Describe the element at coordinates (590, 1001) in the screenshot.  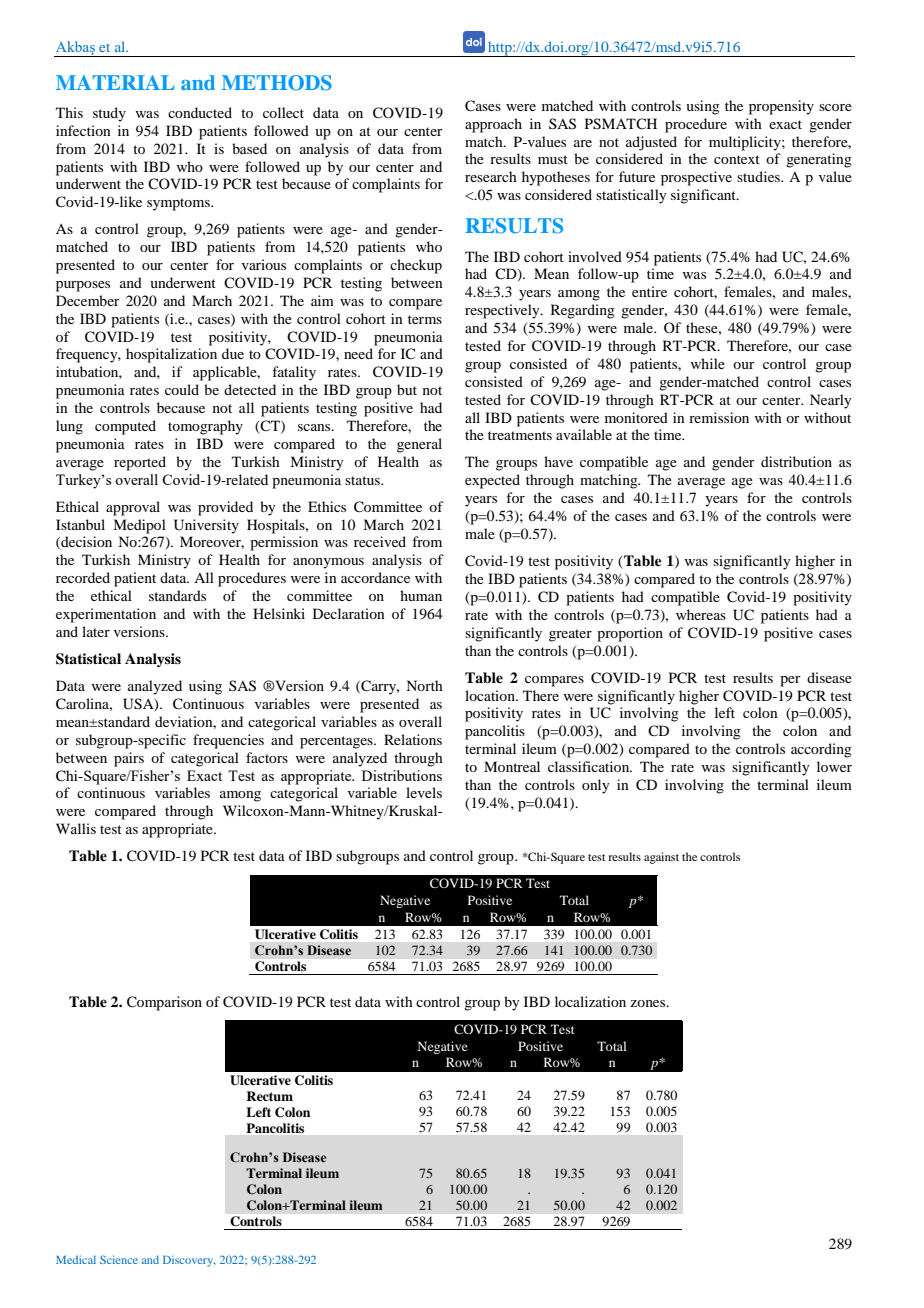
I see `localization` at that location.
